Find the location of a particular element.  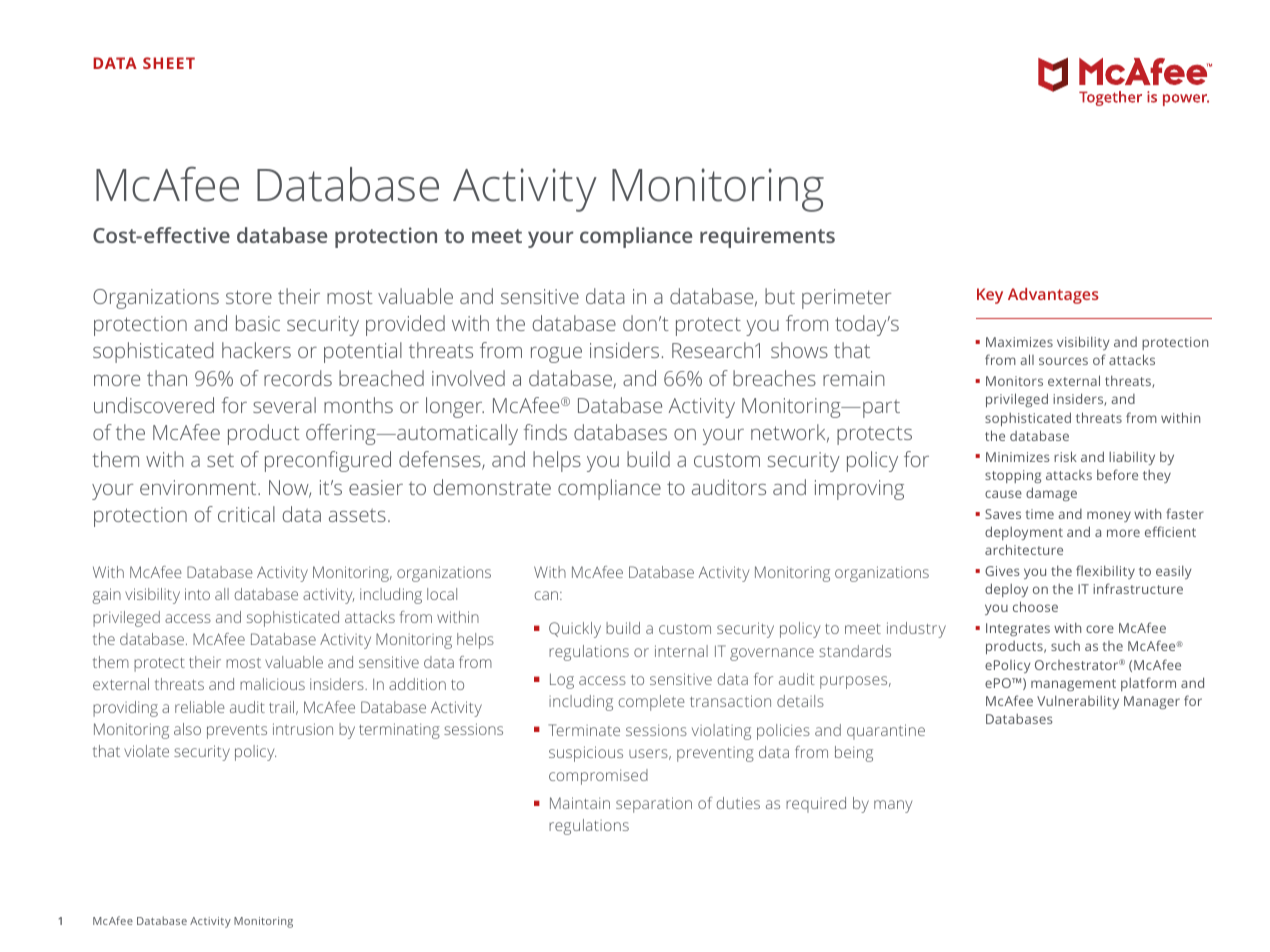

SHEET is located at coordinates (169, 63).
